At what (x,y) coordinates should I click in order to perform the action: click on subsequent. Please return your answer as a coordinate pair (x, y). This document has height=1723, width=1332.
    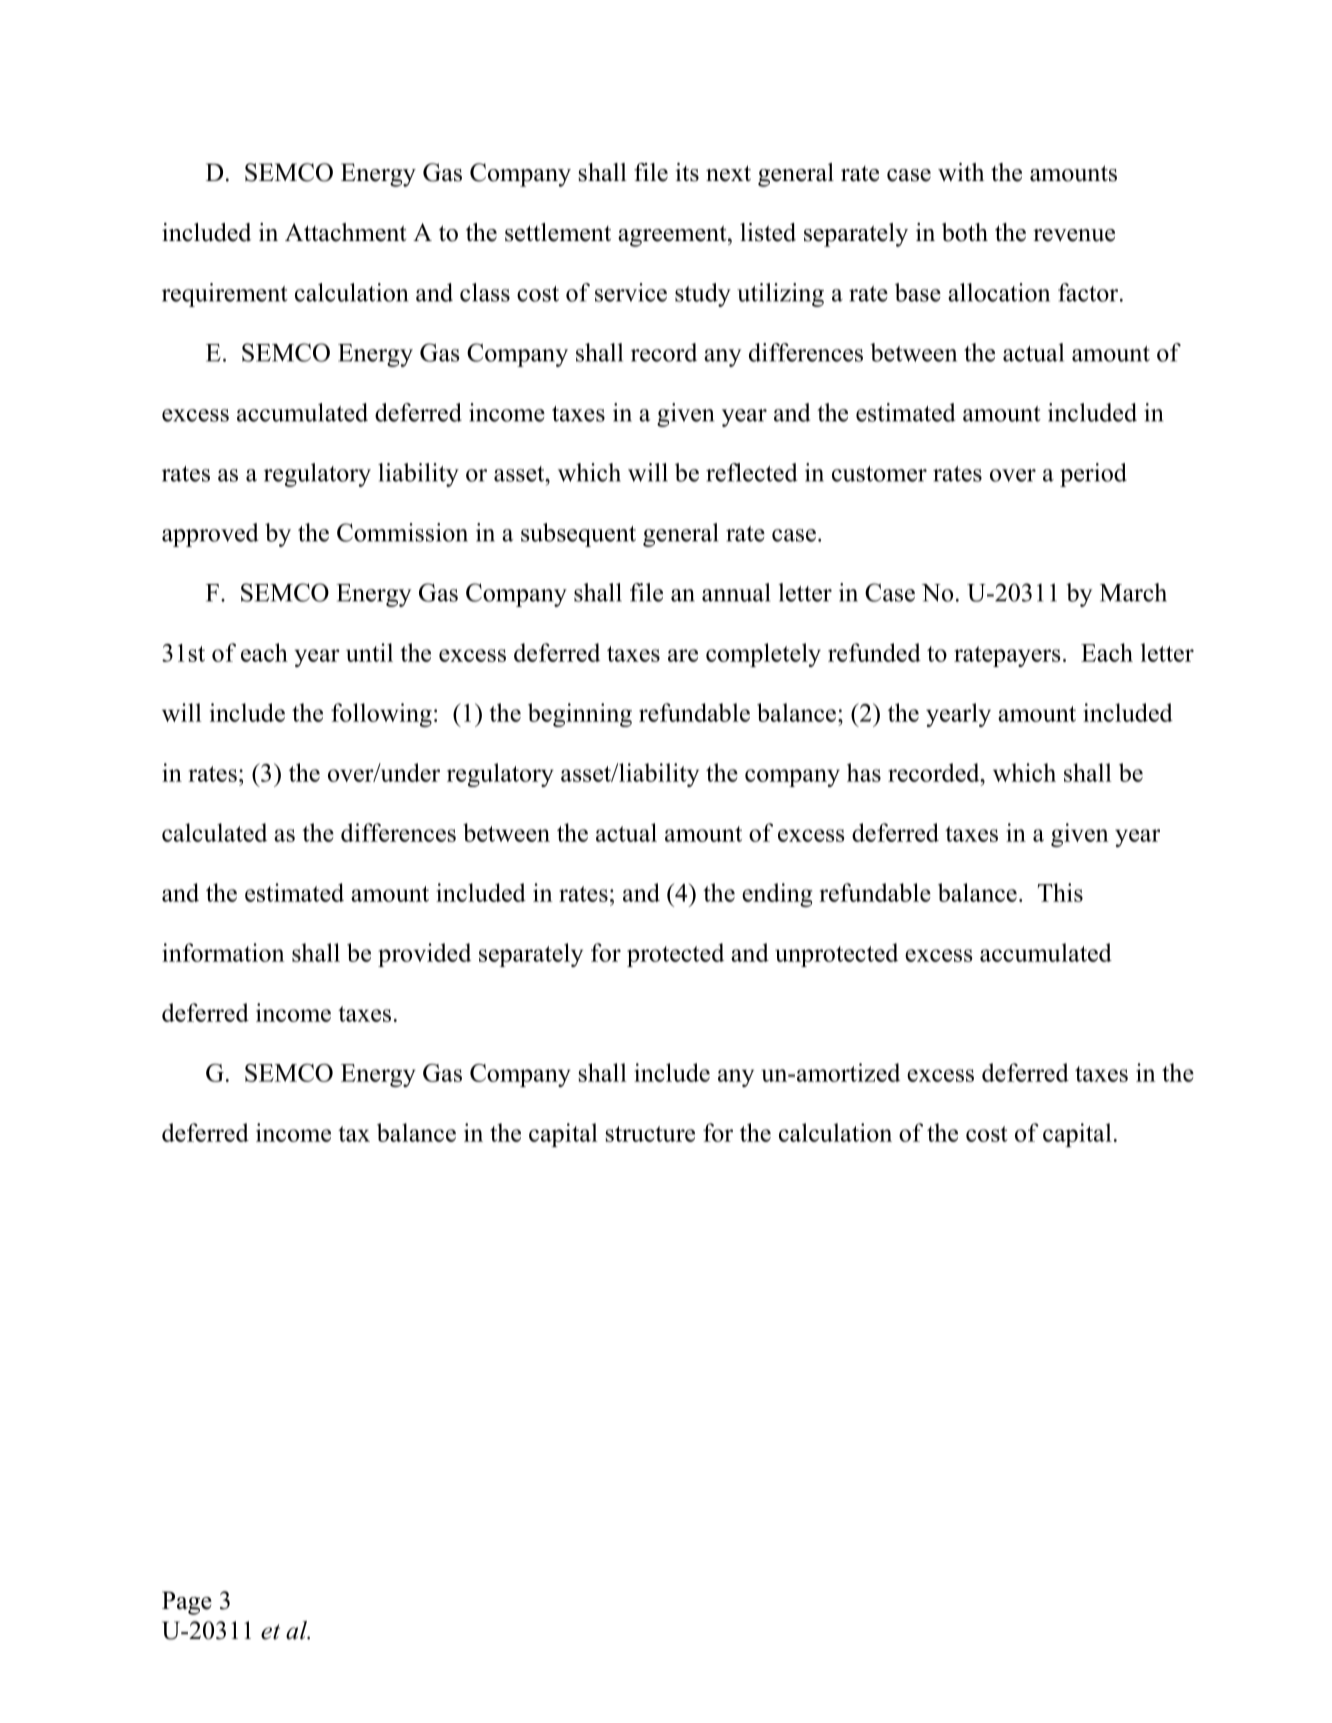
    Looking at the image, I should click on (578, 535).
